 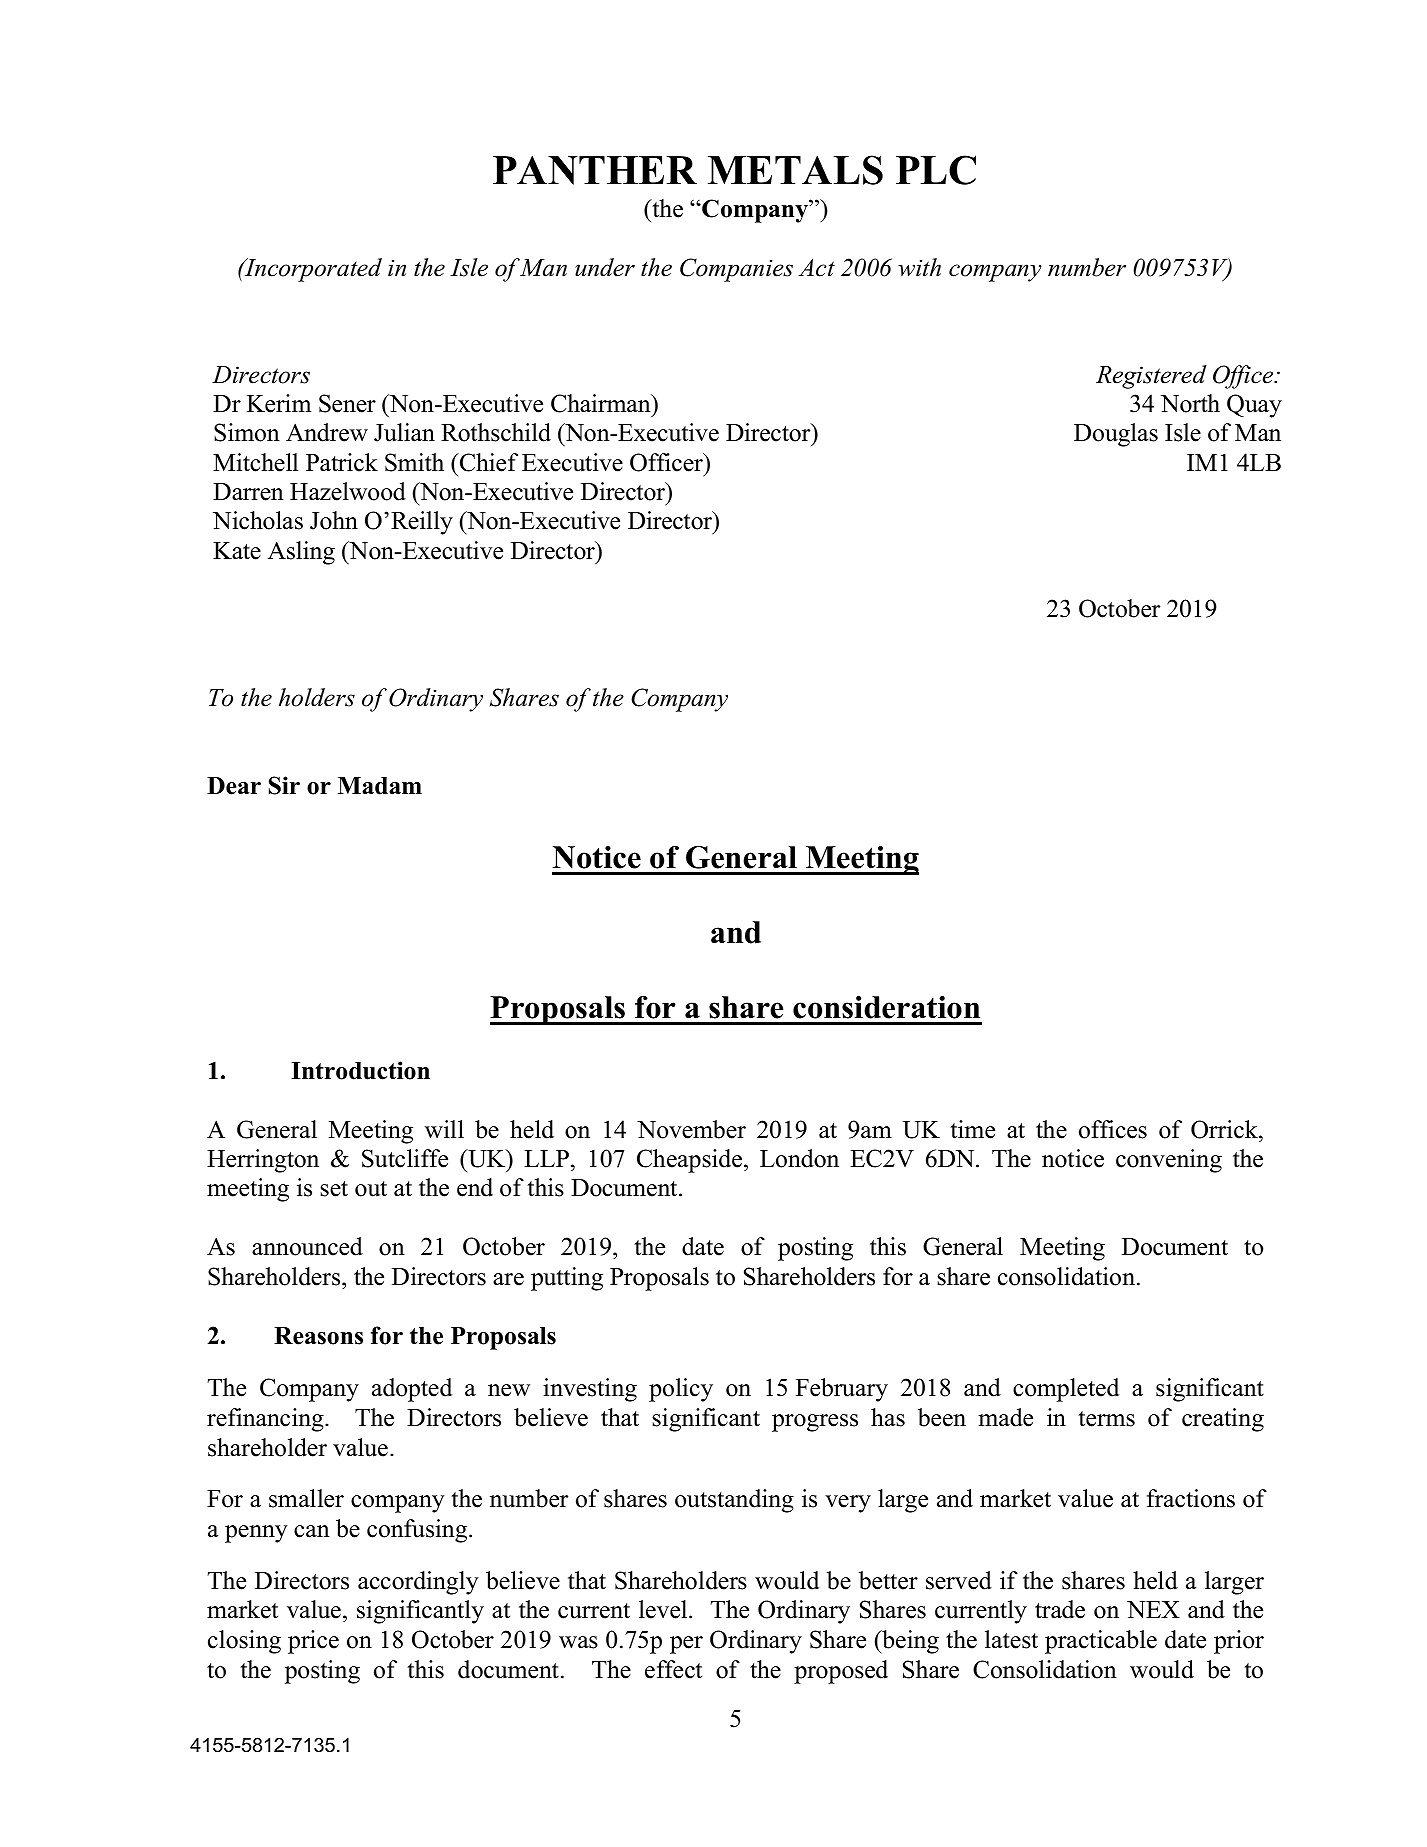 I want to click on convening, so click(x=1169, y=1161).
